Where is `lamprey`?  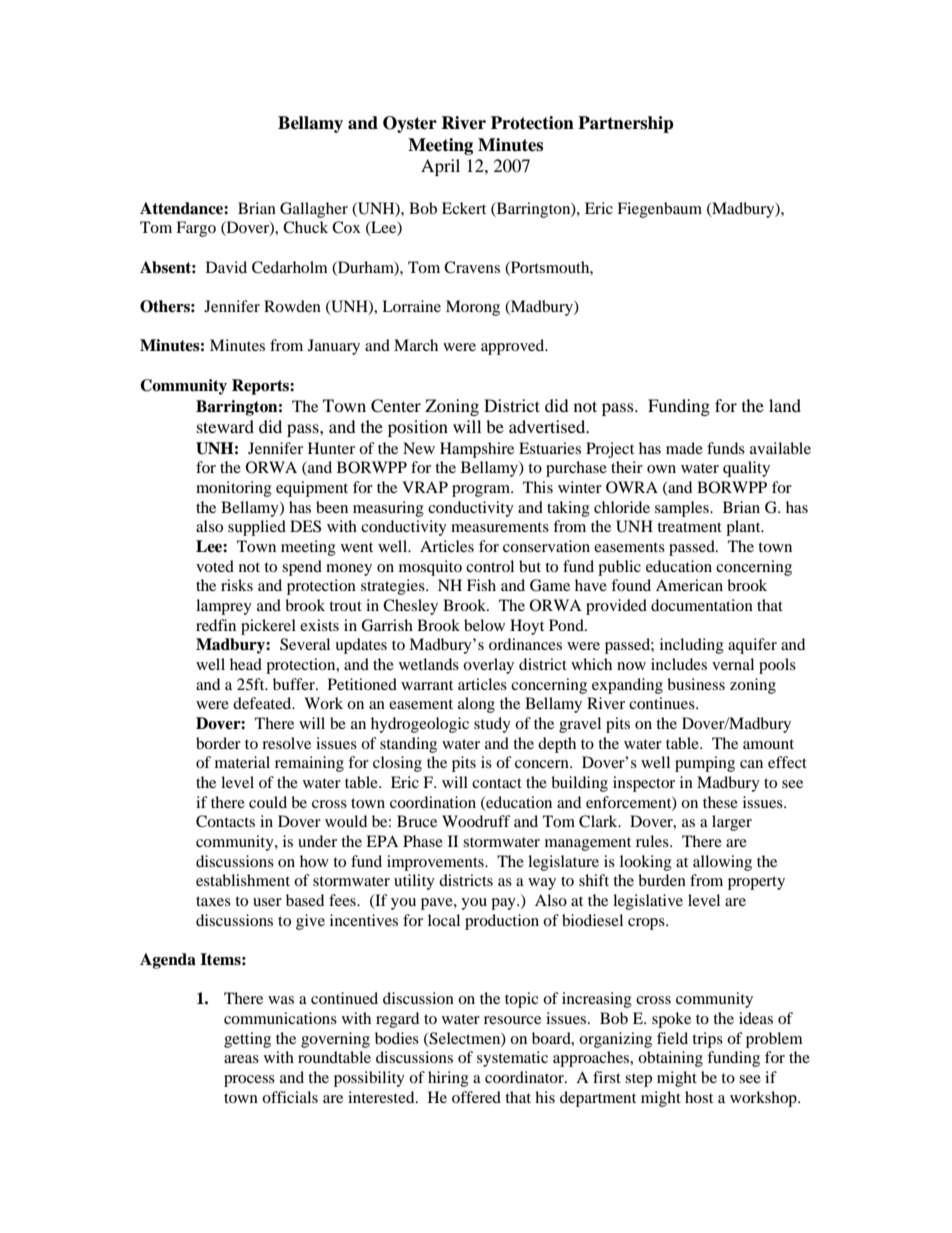 lamprey is located at coordinates (224, 607).
